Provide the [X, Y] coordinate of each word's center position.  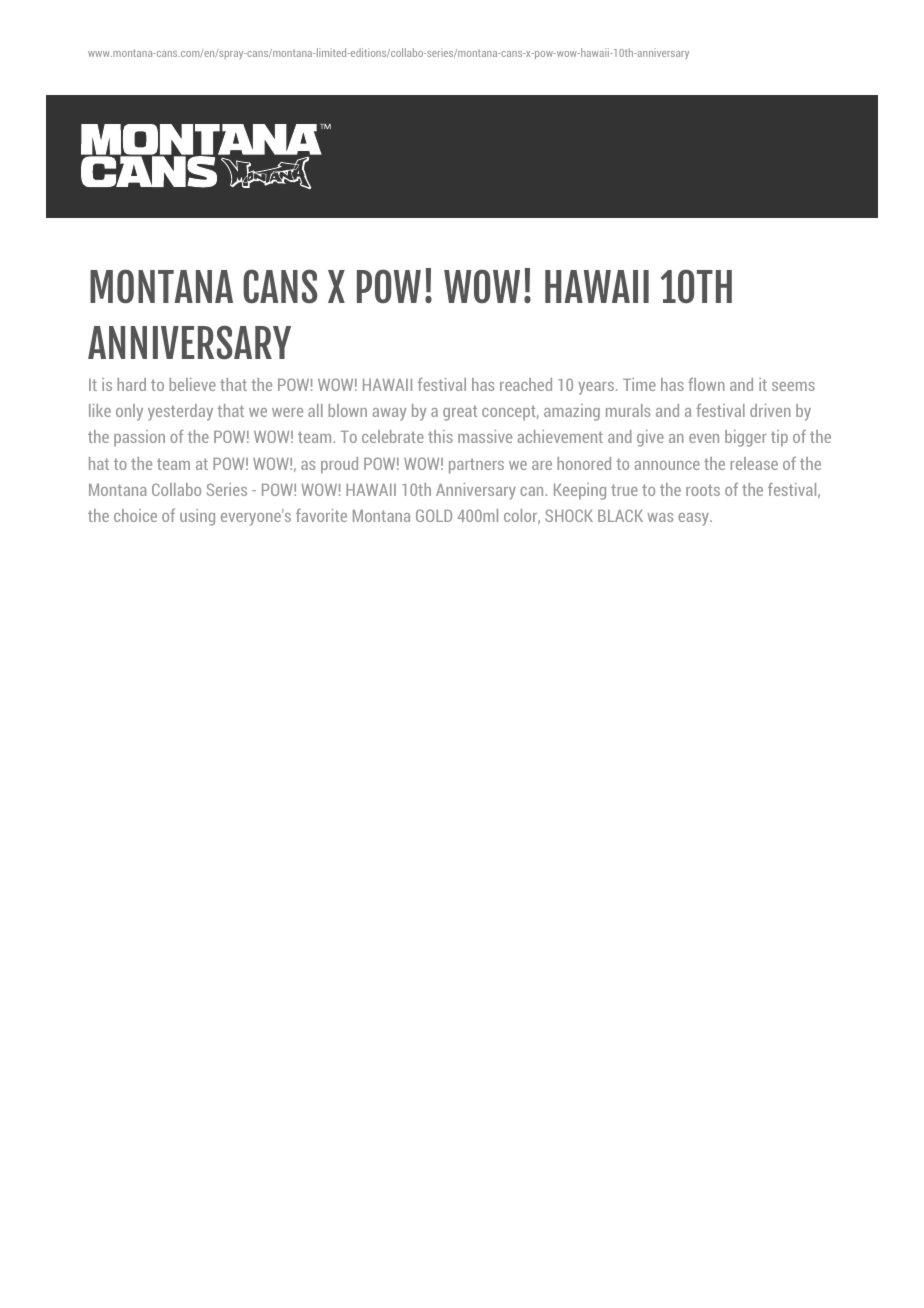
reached [526, 384]
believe [192, 384]
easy [694, 519]
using [197, 517]
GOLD [434, 515]
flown [706, 384]
